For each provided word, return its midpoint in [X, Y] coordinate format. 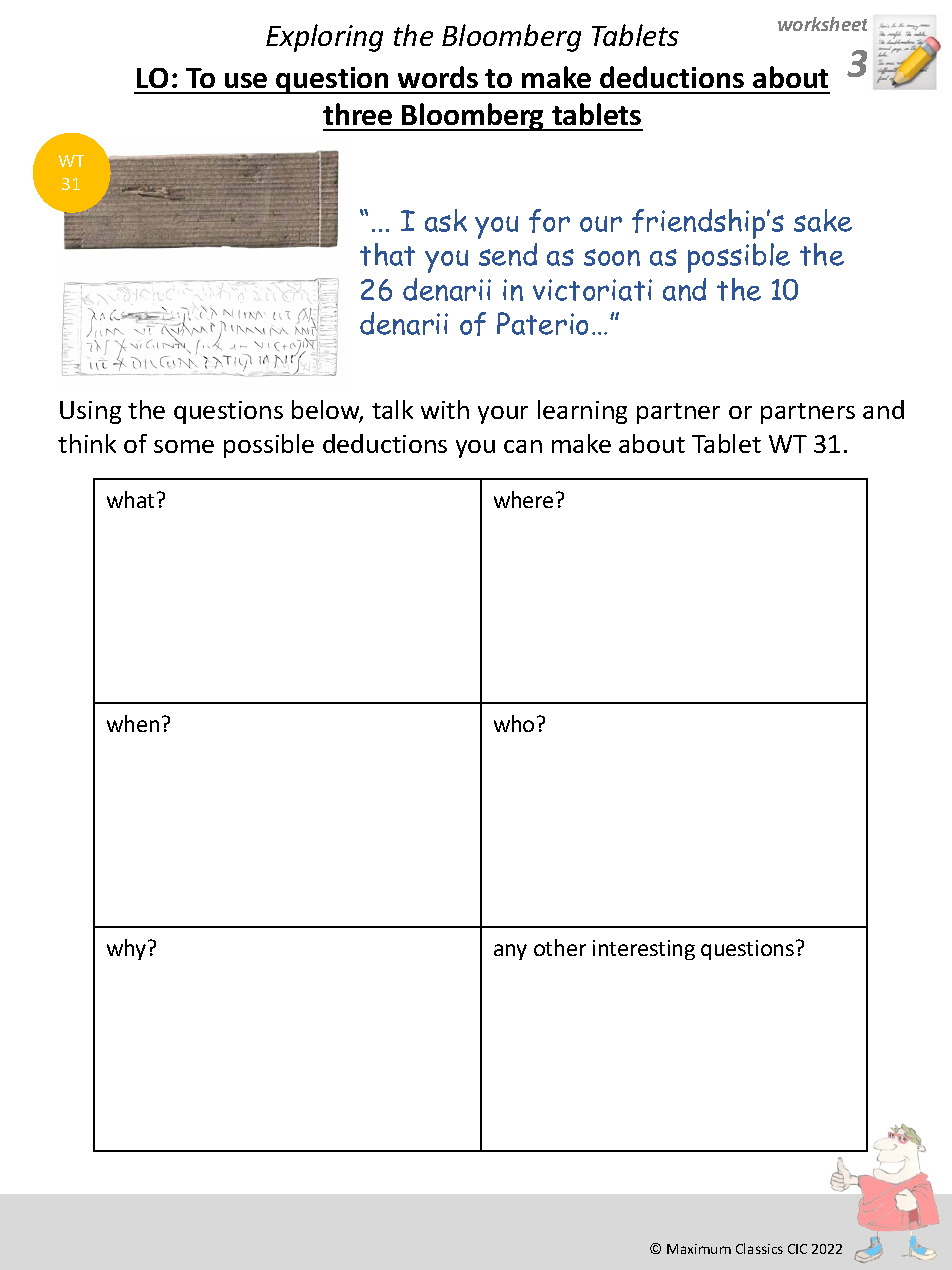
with [445, 409]
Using [90, 412]
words [438, 77]
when [133, 723]
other [560, 947]
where [523, 499]
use [246, 80]
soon [612, 257]
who [514, 723]
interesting [644, 950]
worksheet [822, 24]
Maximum [699, 1249]
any [510, 952]
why [128, 949]
